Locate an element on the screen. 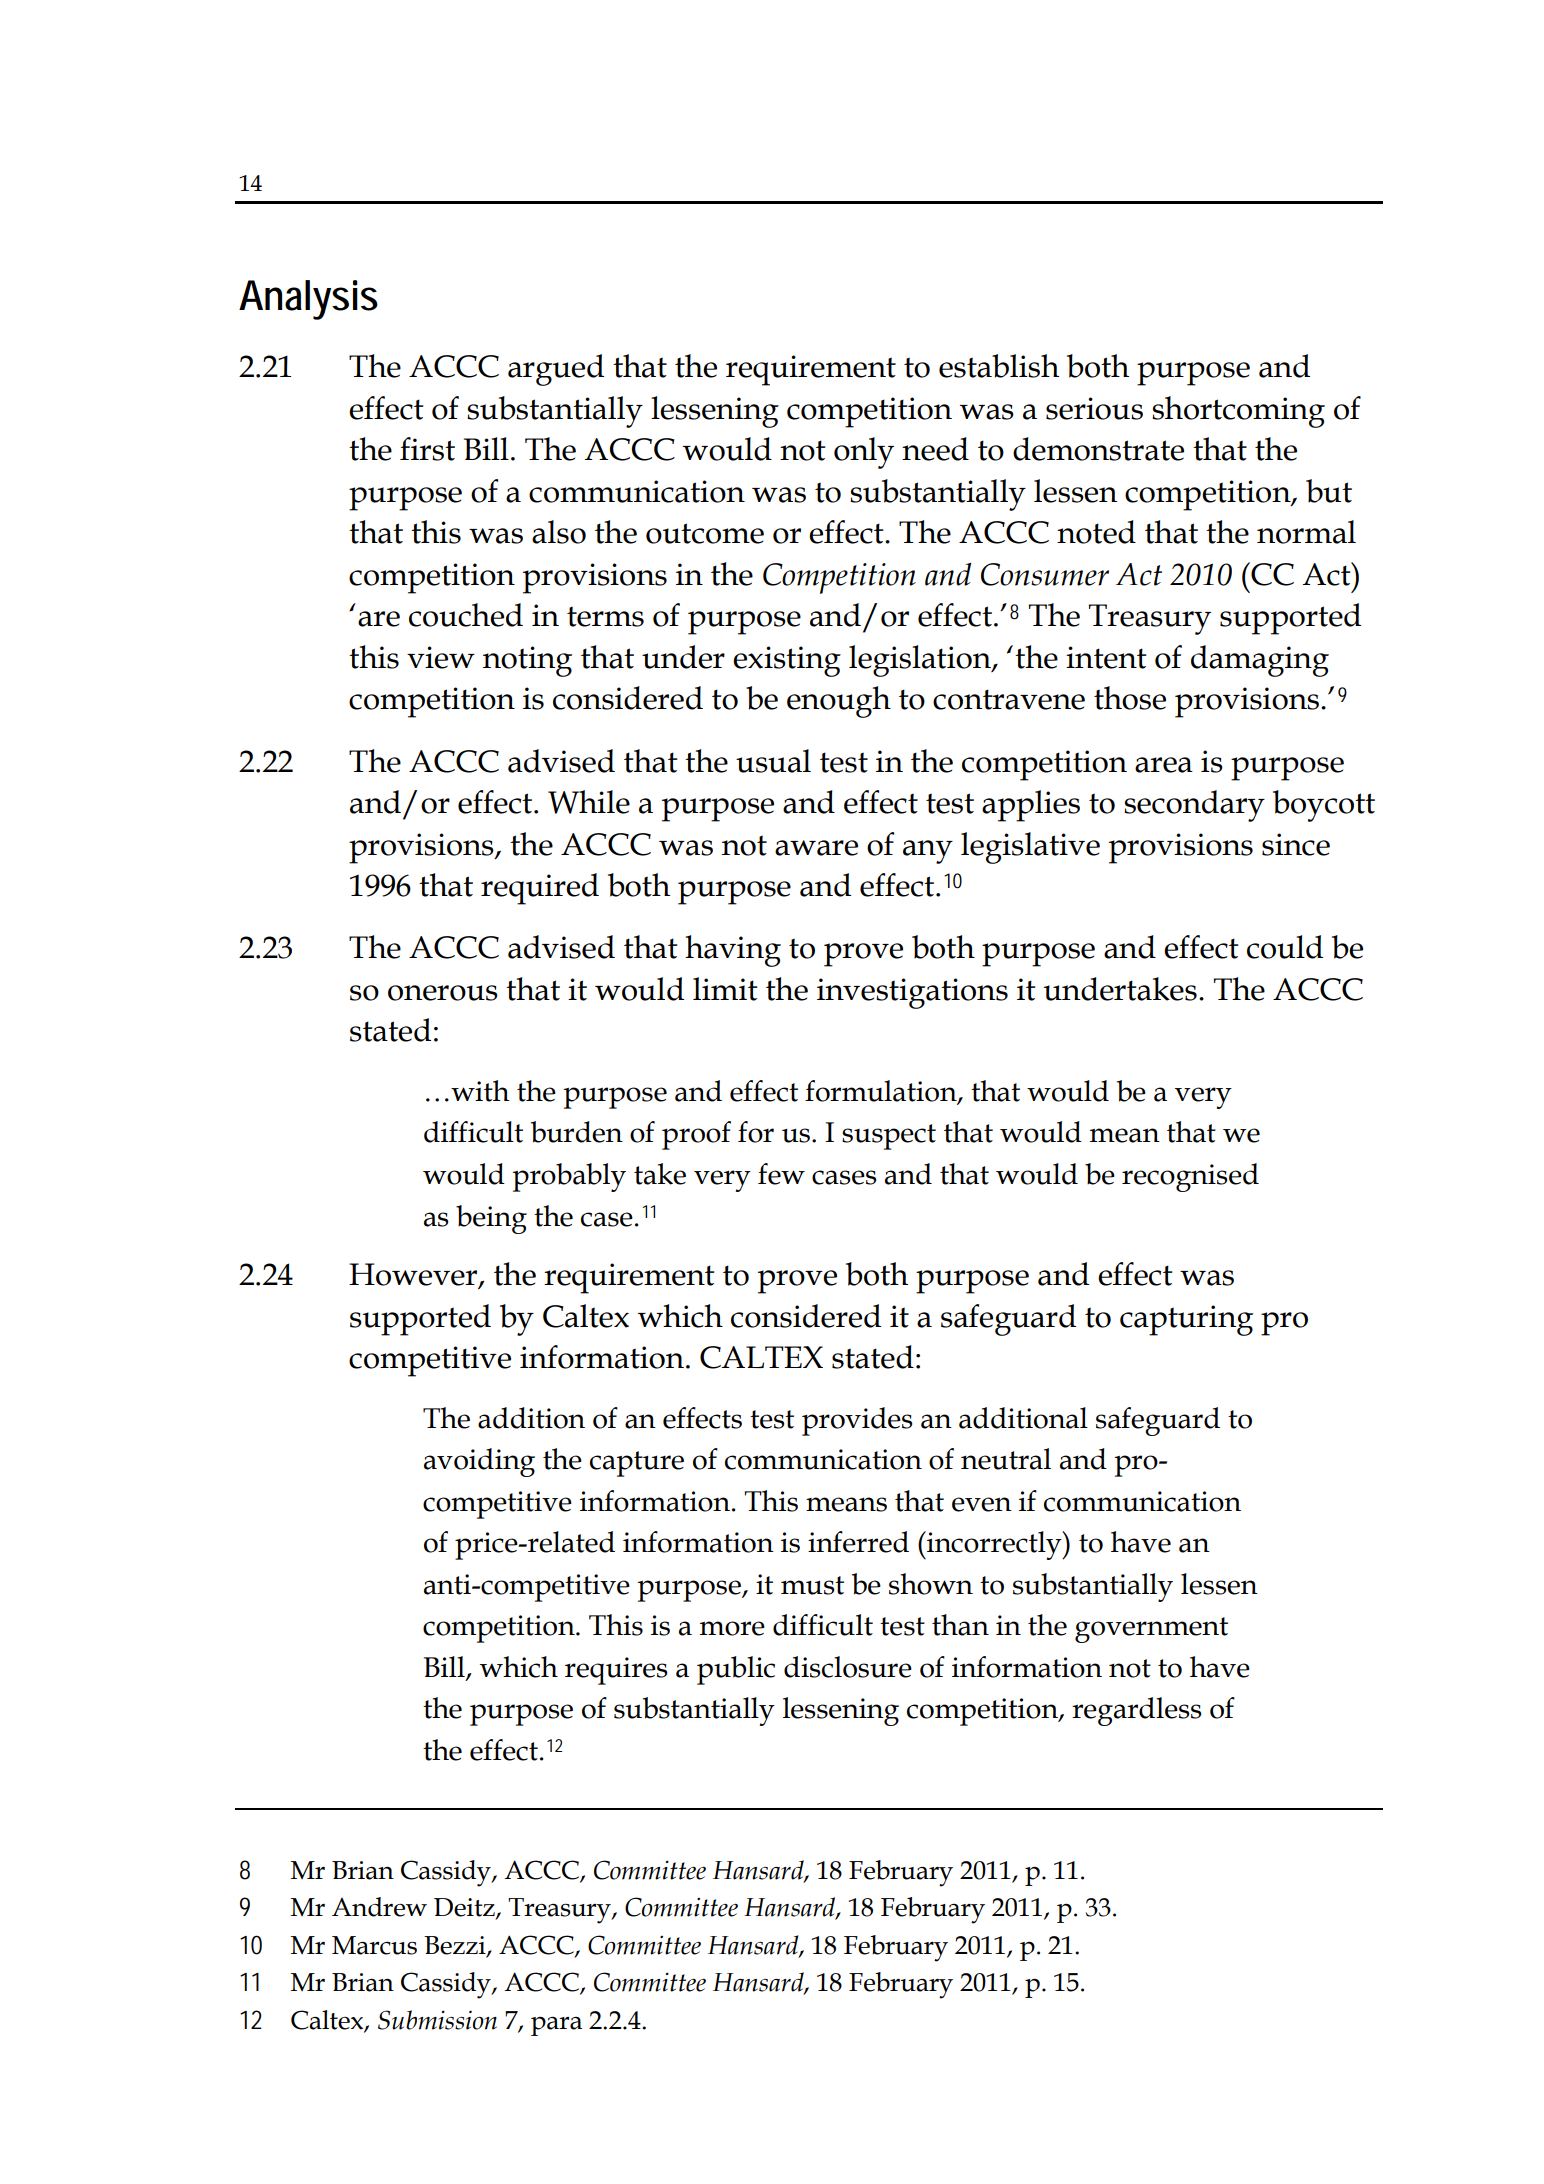 The height and width of the screenshot is (2184, 1544). first is located at coordinates (427, 449).
